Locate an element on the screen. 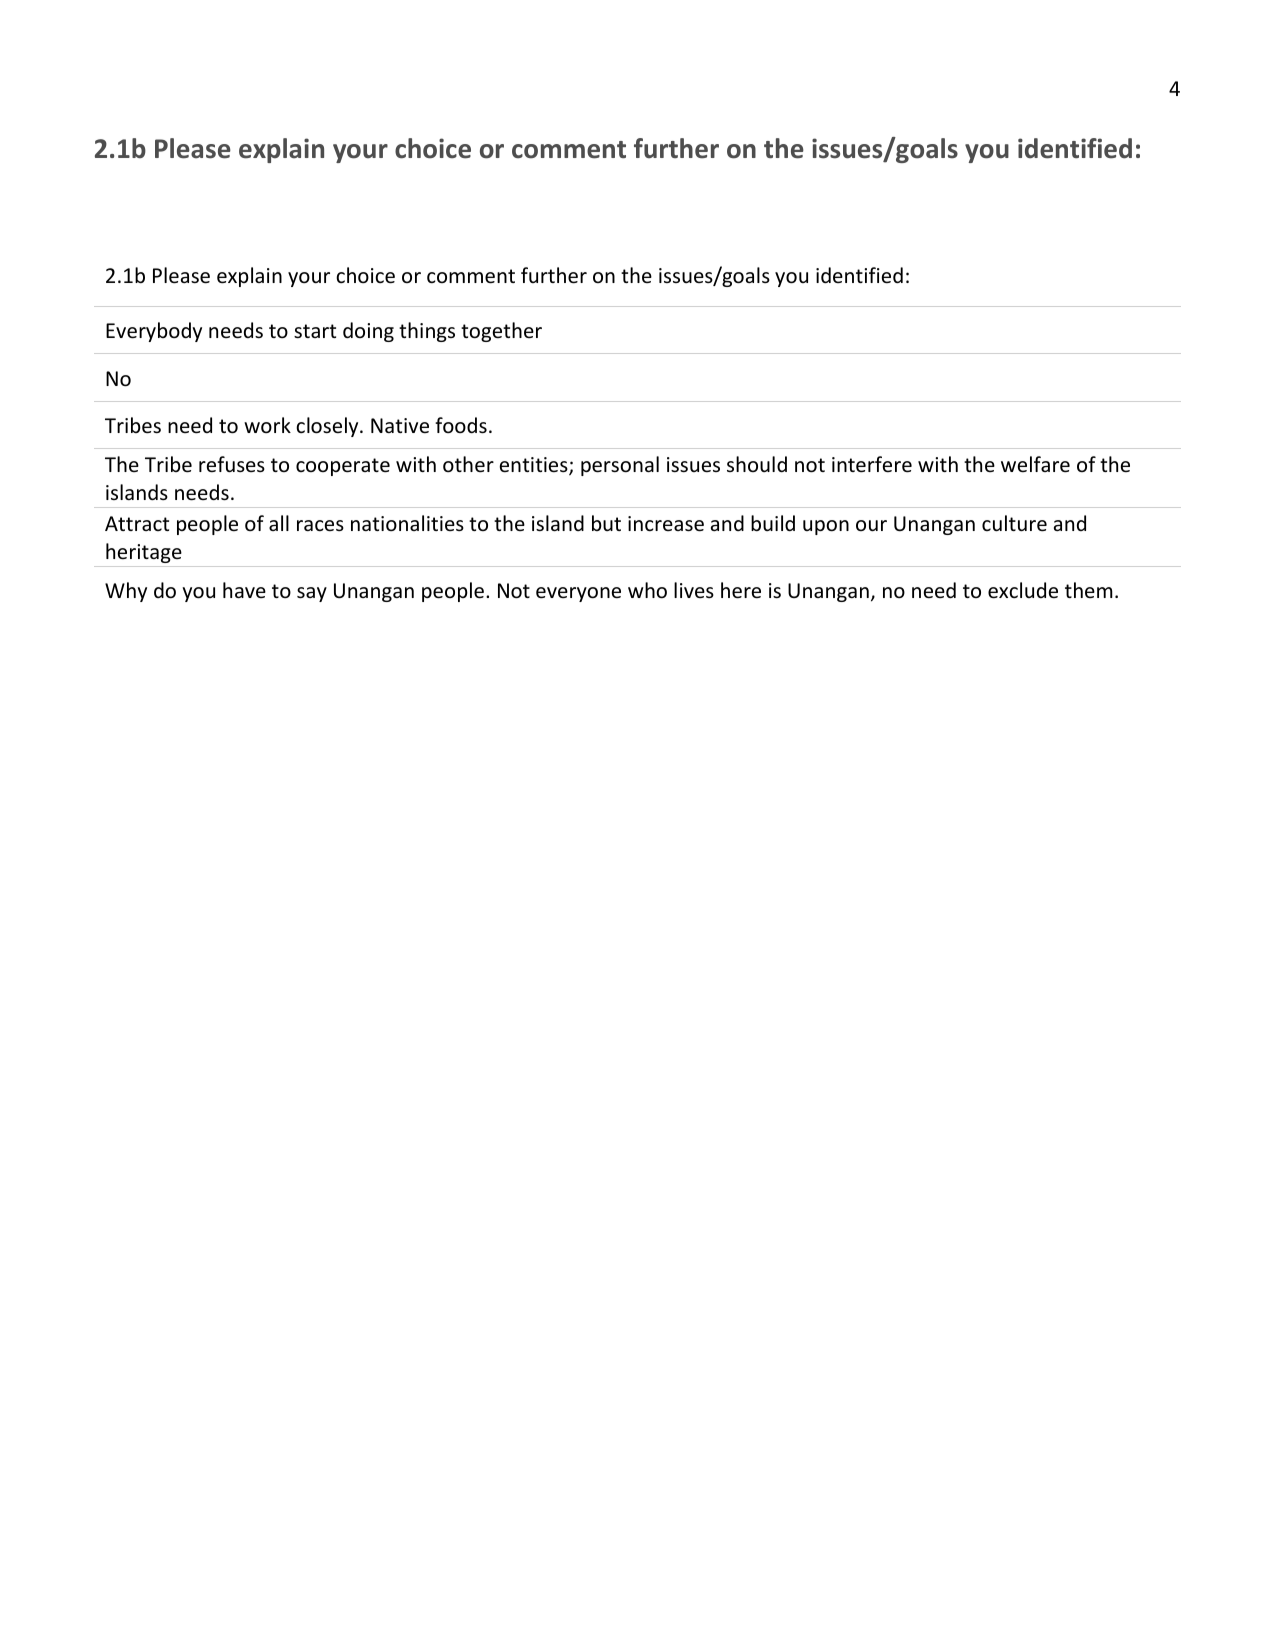  refuses is located at coordinates (232, 464).
